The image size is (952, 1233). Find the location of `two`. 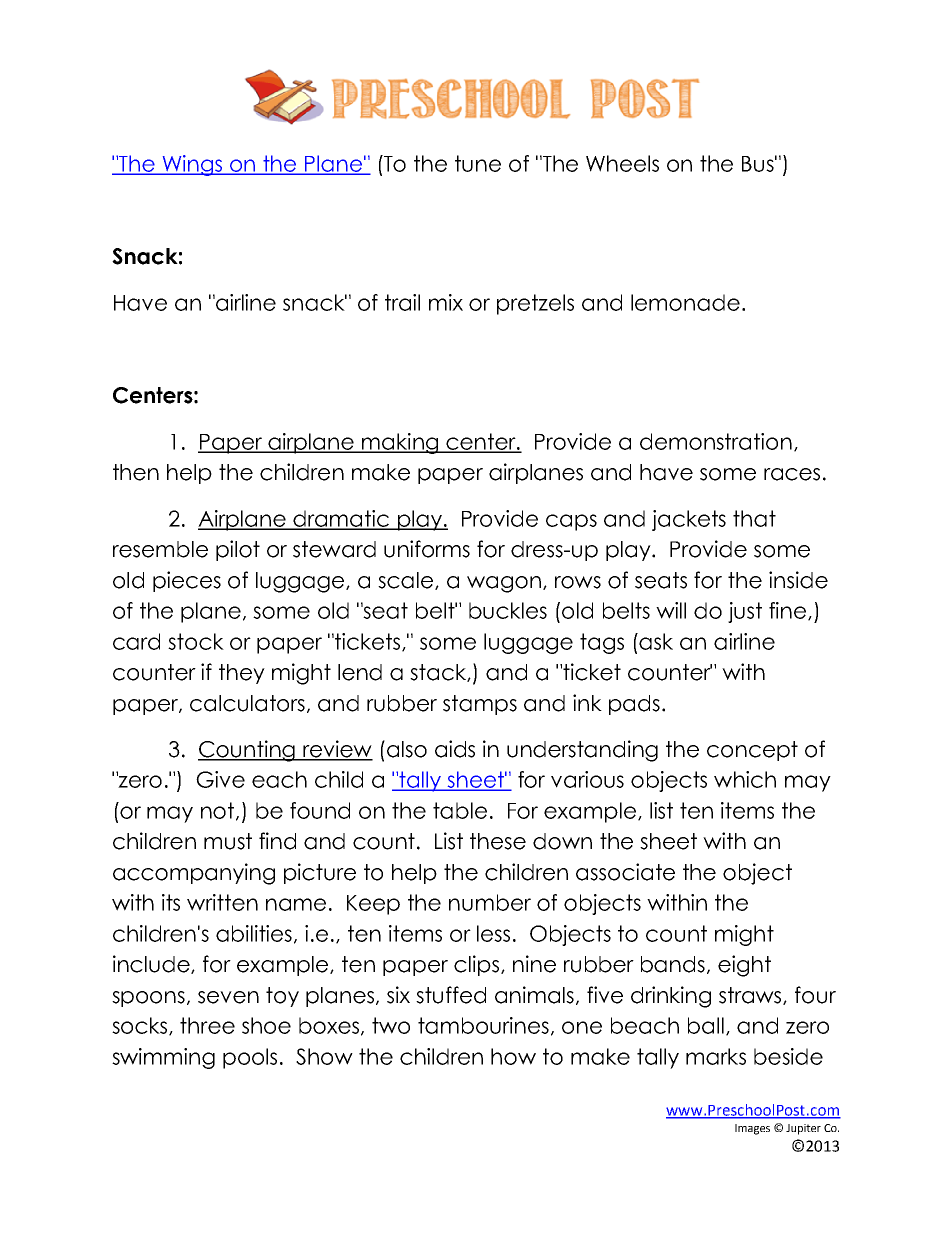

two is located at coordinates (391, 1025).
